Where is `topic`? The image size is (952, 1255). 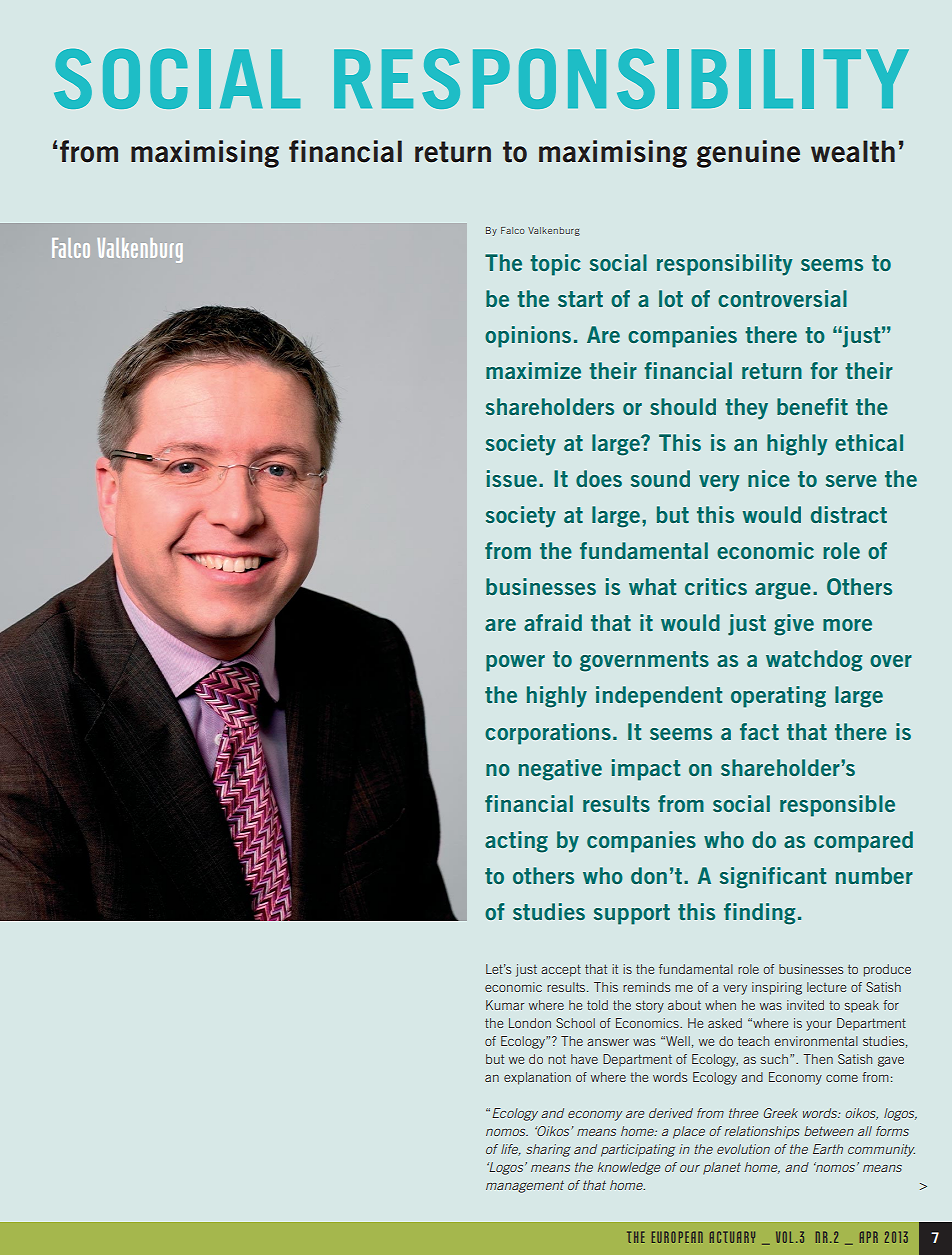 topic is located at coordinates (555, 265).
